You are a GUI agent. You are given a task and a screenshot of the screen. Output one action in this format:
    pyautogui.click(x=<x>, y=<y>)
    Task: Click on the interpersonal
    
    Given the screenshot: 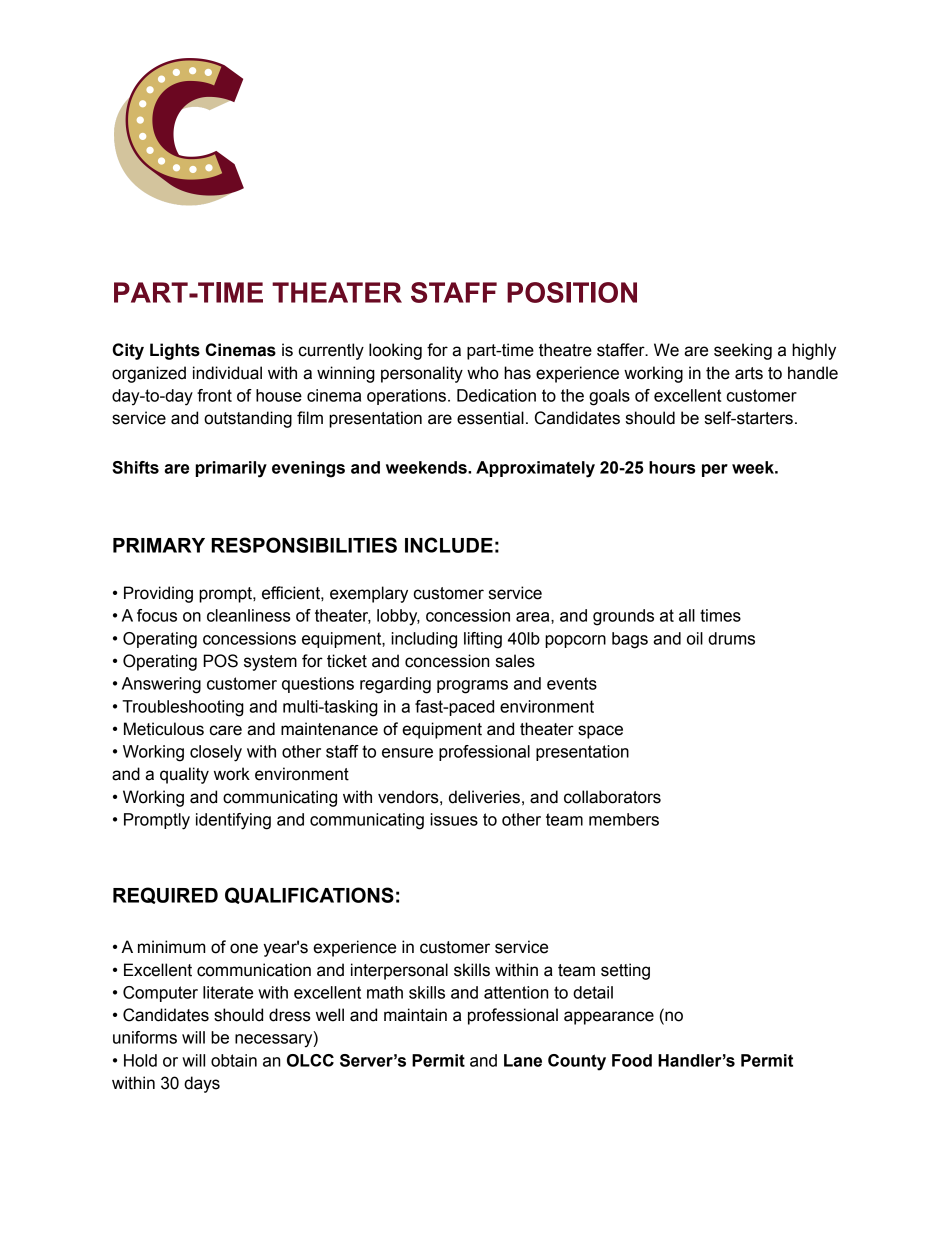 What is the action you would take?
    pyautogui.click(x=399, y=971)
